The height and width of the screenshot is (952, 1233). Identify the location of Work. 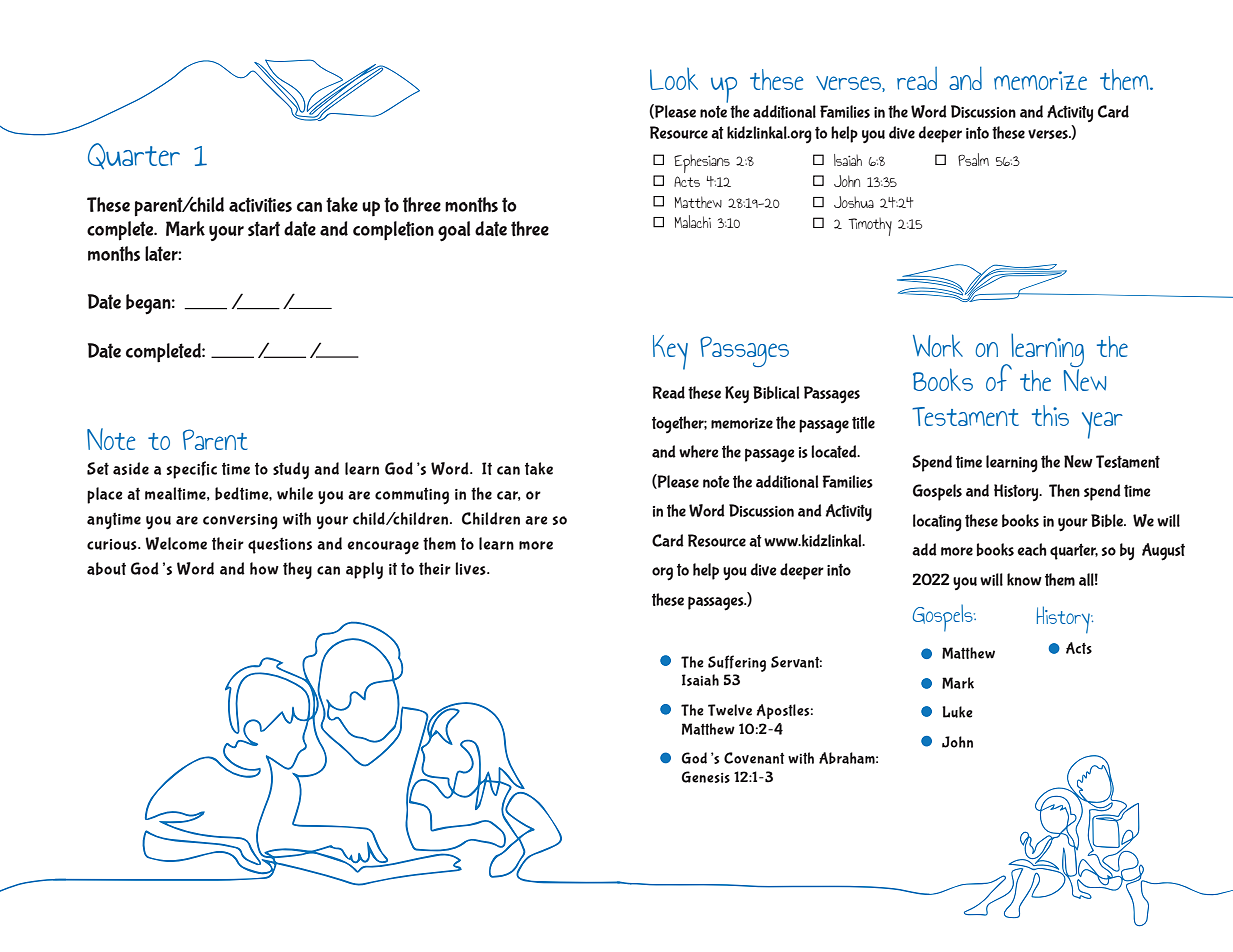
(938, 345).
